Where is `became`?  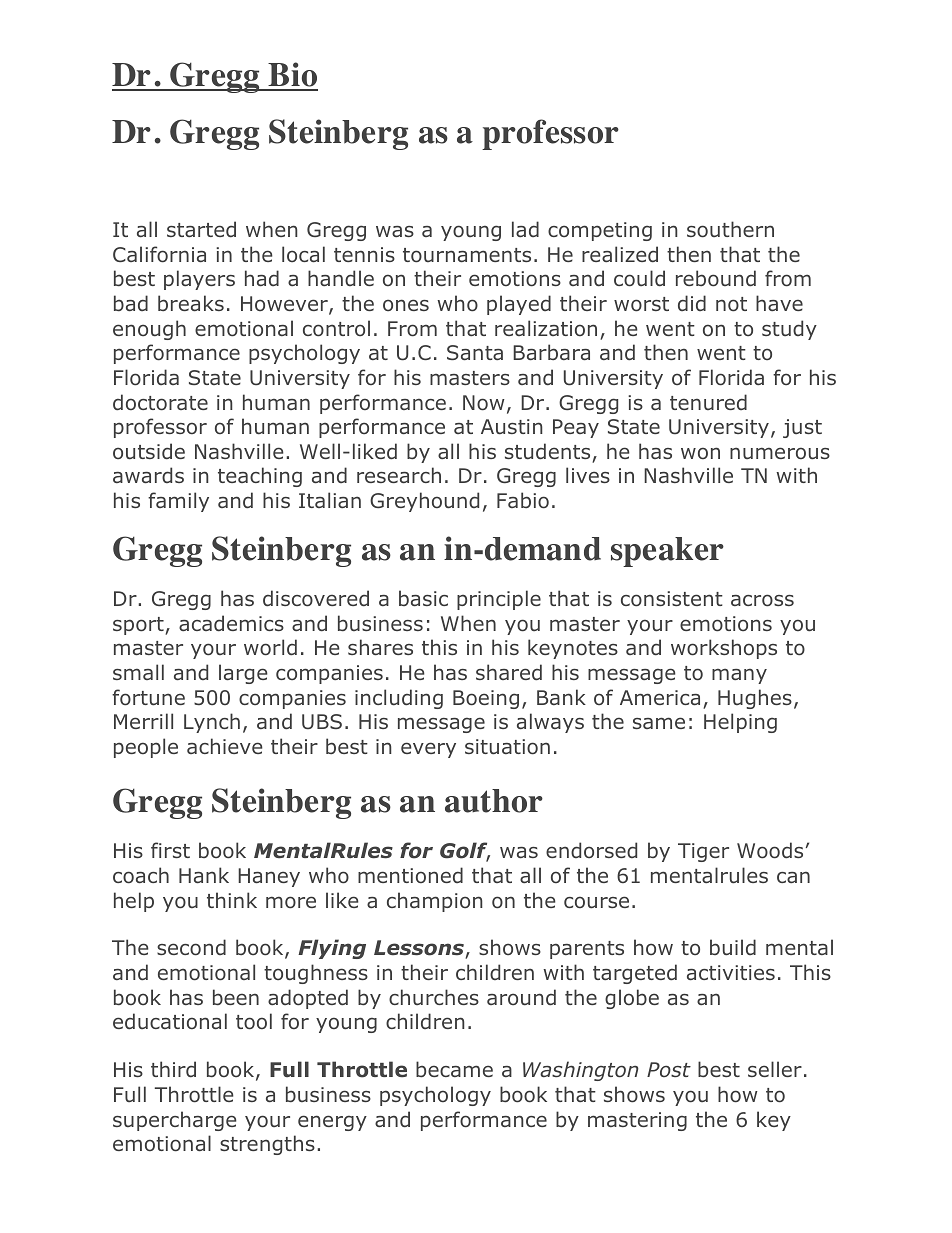
became is located at coordinates (454, 1069).
